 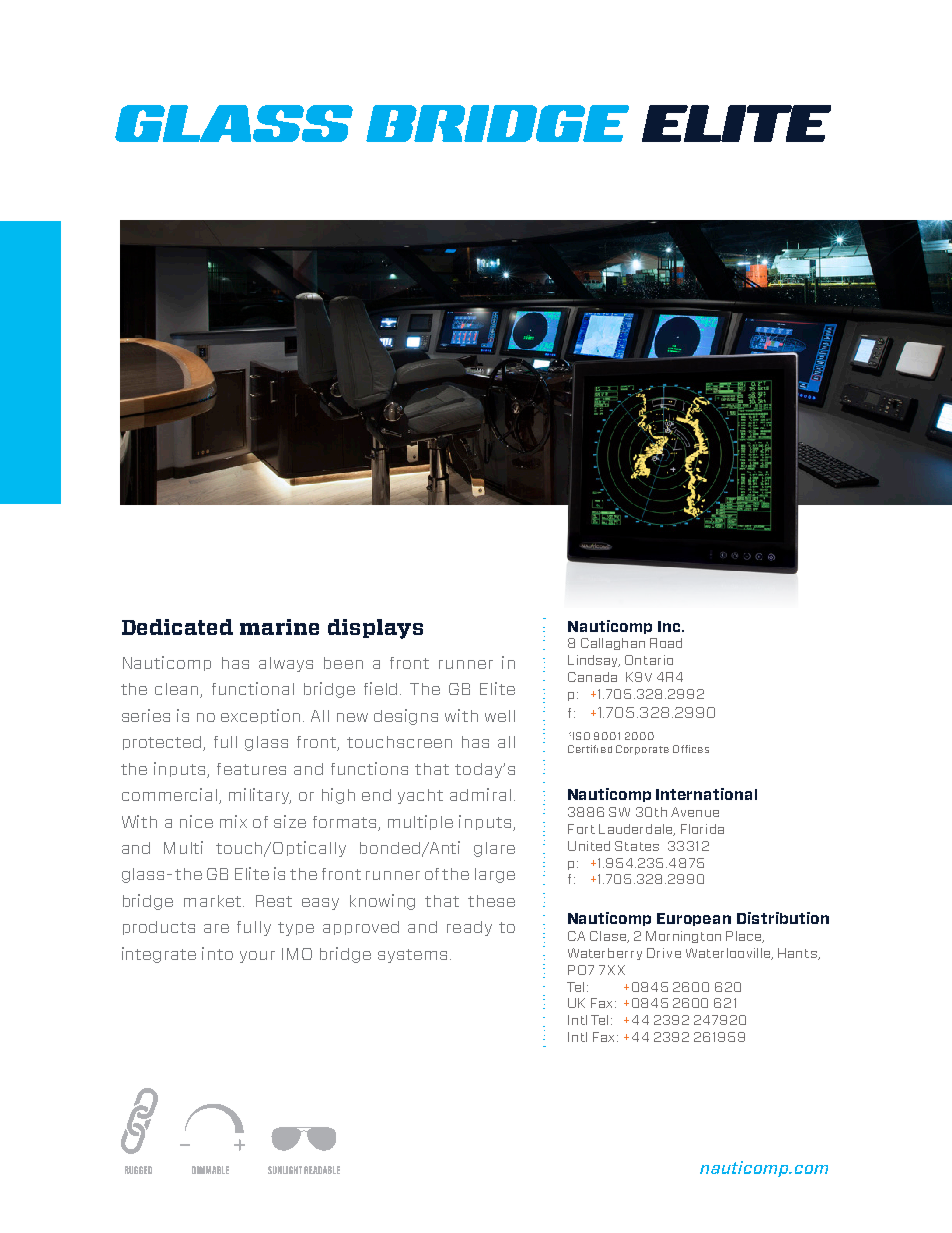 I want to click on Road, so click(x=666, y=643).
